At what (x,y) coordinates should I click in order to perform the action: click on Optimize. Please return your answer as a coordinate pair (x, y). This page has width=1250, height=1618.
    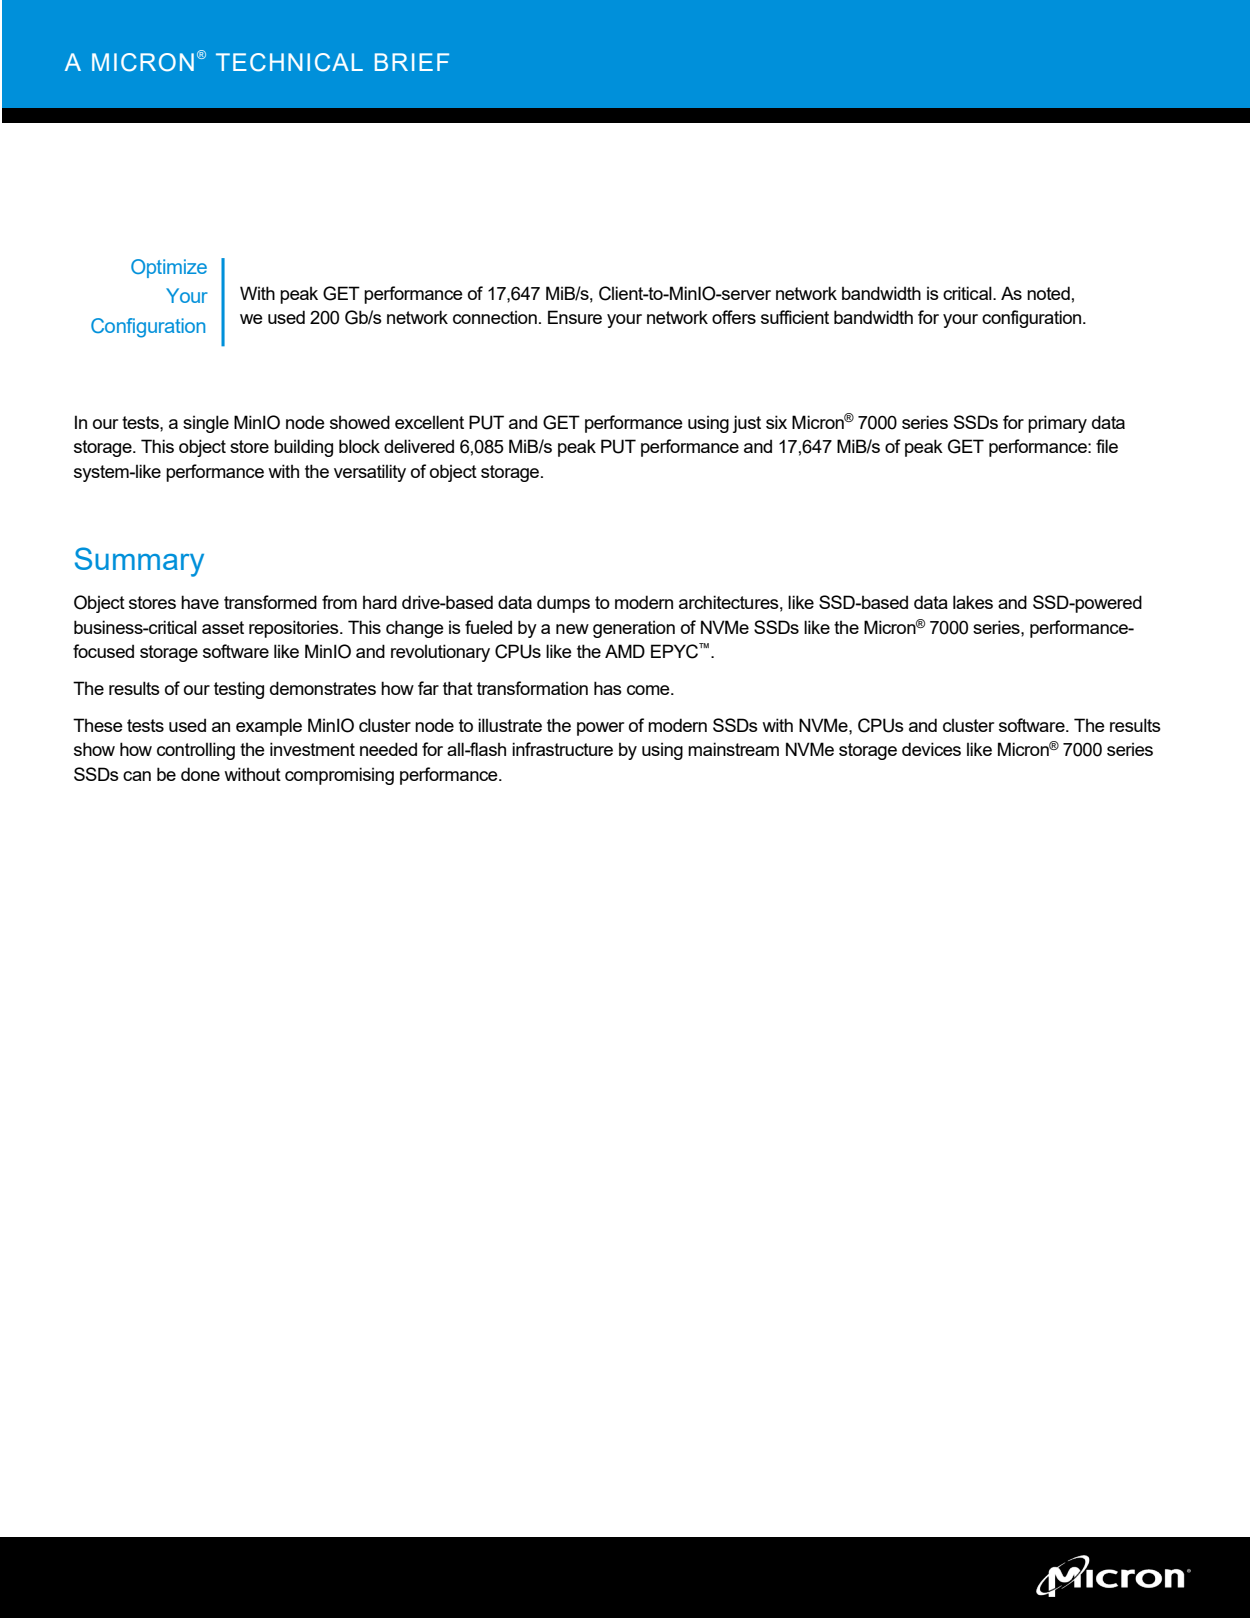
    Looking at the image, I should click on (169, 268).
